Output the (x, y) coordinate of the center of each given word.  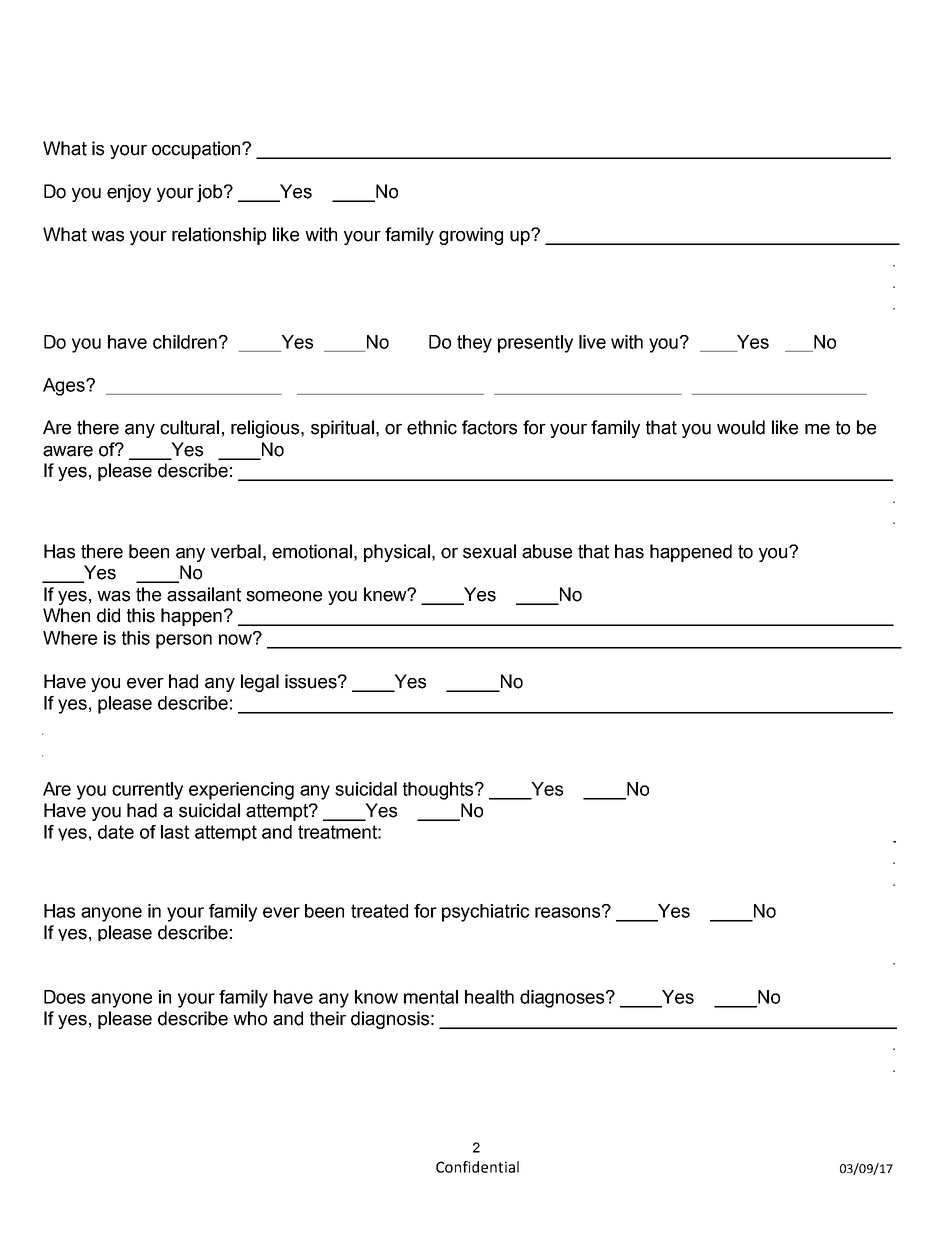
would (741, 427)
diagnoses (563, 999)
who (250, 1018)
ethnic (432, 427)
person (184, 641)
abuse (547, 551)
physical (397, 553)
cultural (189, 427)
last (175, 832)
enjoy (129, 193)
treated (379, 911)
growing (471, 236)
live (592, 342)
